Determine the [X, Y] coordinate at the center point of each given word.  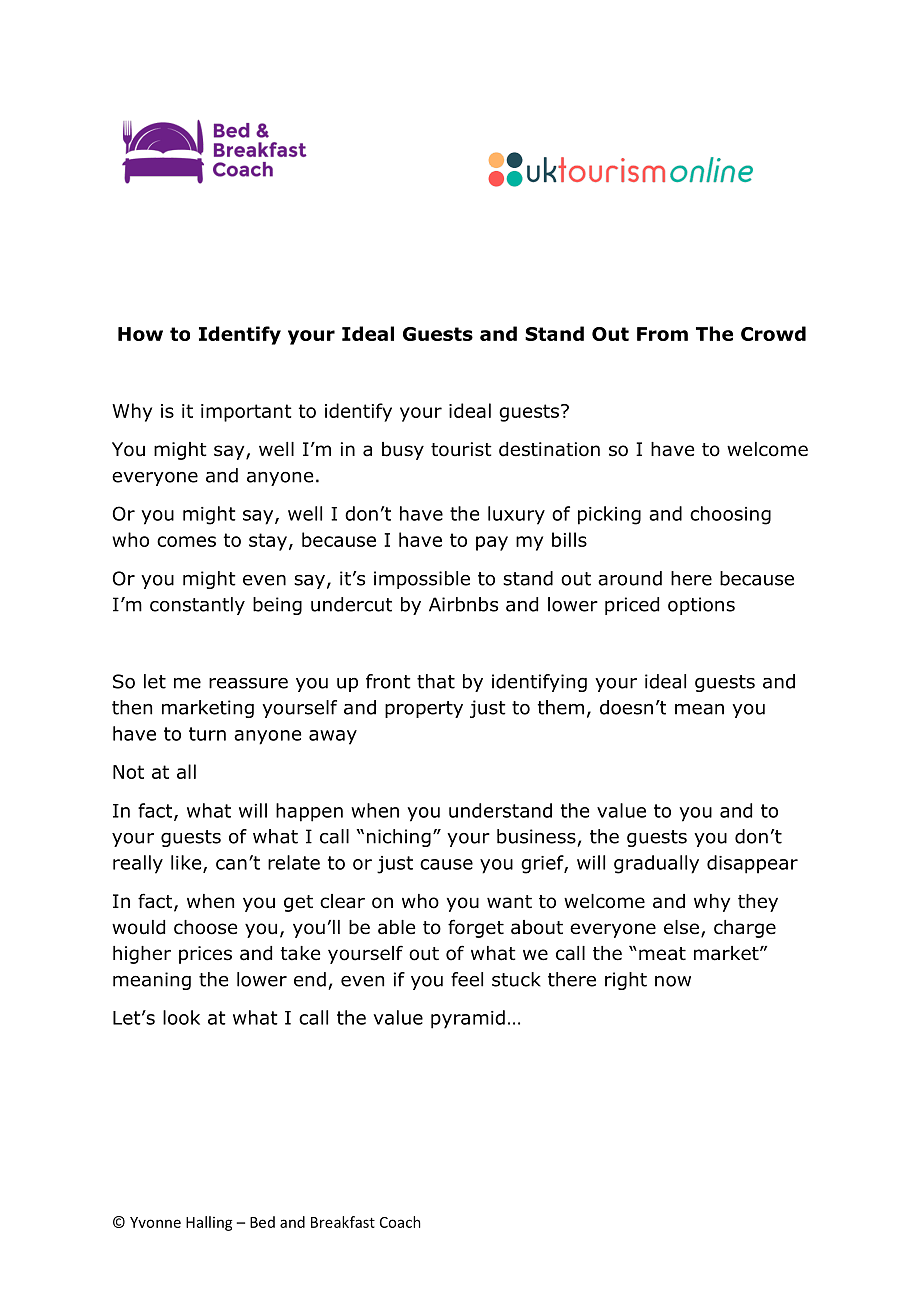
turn [207, 734]
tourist [461, 449]
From [662, 334]
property [424, 709]
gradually [656, 864]
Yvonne [155, 1222]
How [140, 334]
